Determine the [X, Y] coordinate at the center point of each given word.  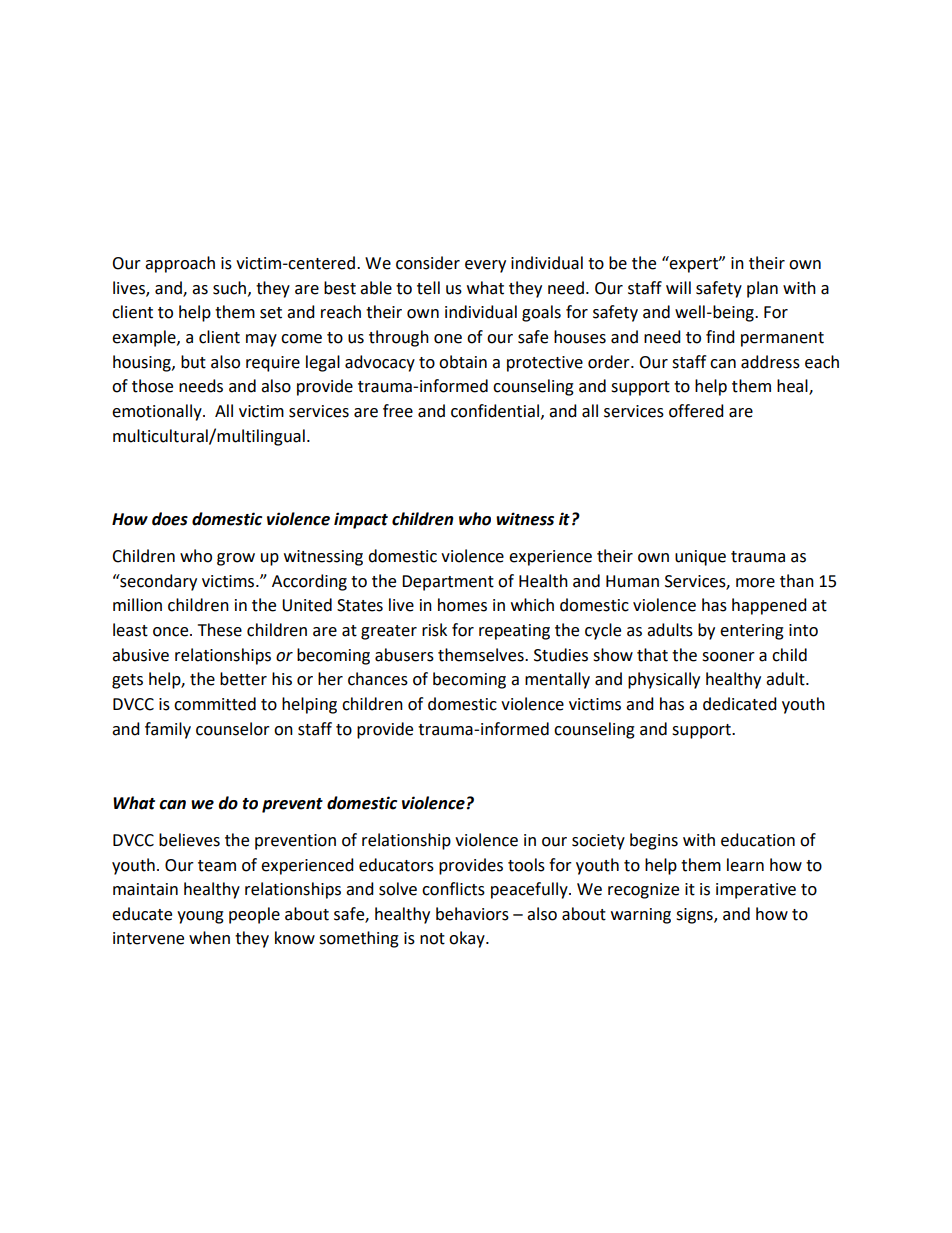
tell [428, 288]
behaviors [472, 914]
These [220, 630]
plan [762, 289]
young [200, 917]
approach [180, 264]
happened [769, 606]
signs [695, 916]
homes [462, 605]
